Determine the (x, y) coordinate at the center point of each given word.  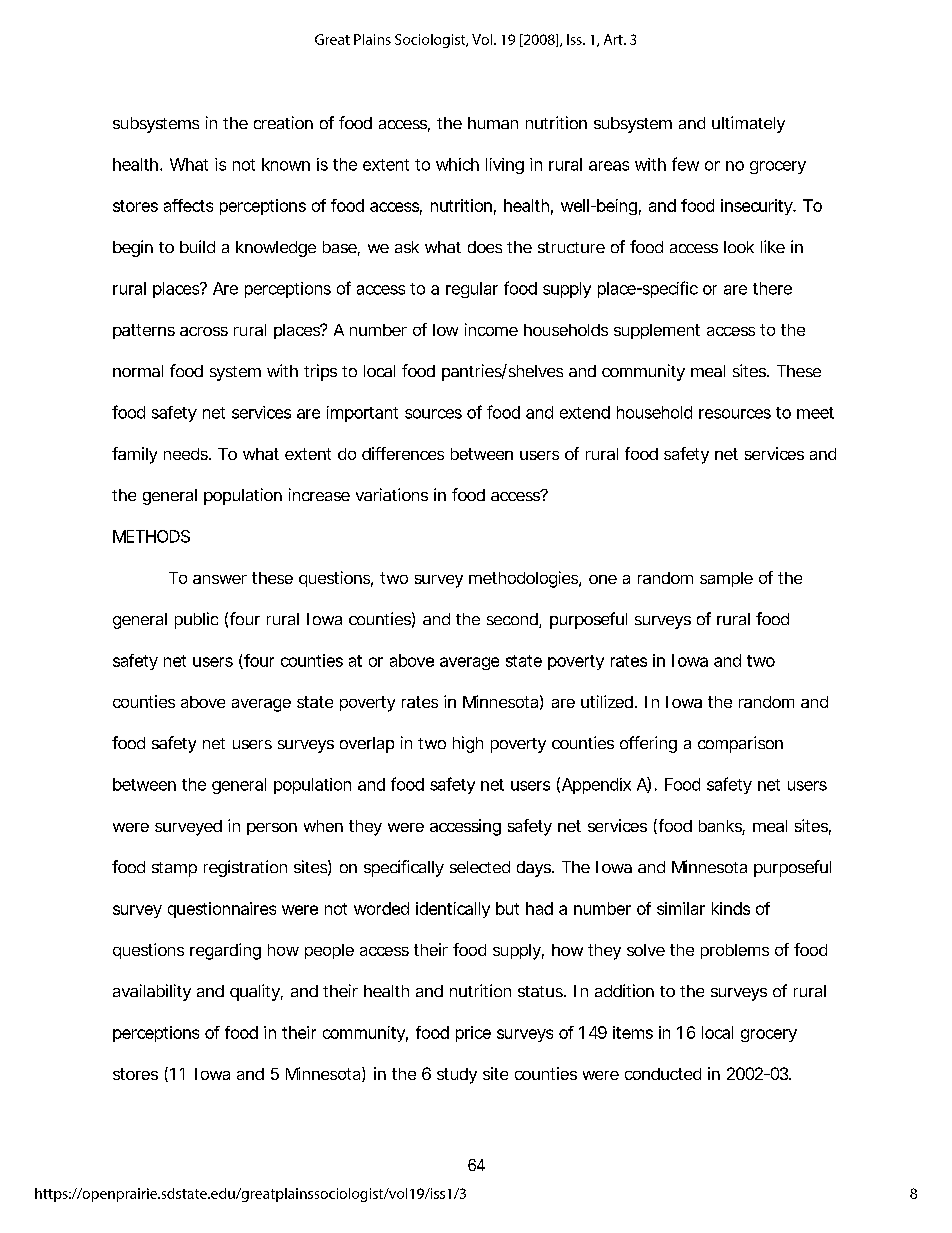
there (772, 288)
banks (722, 827)
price (473, 1034)
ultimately (748, 124)
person (272, 829)
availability (152, 992)
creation (283, 122)
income (491, 329)
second (513, 620)
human (493, 123)
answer (220, 579)
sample (726, 579)
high (468, 744)
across (204, 331)
